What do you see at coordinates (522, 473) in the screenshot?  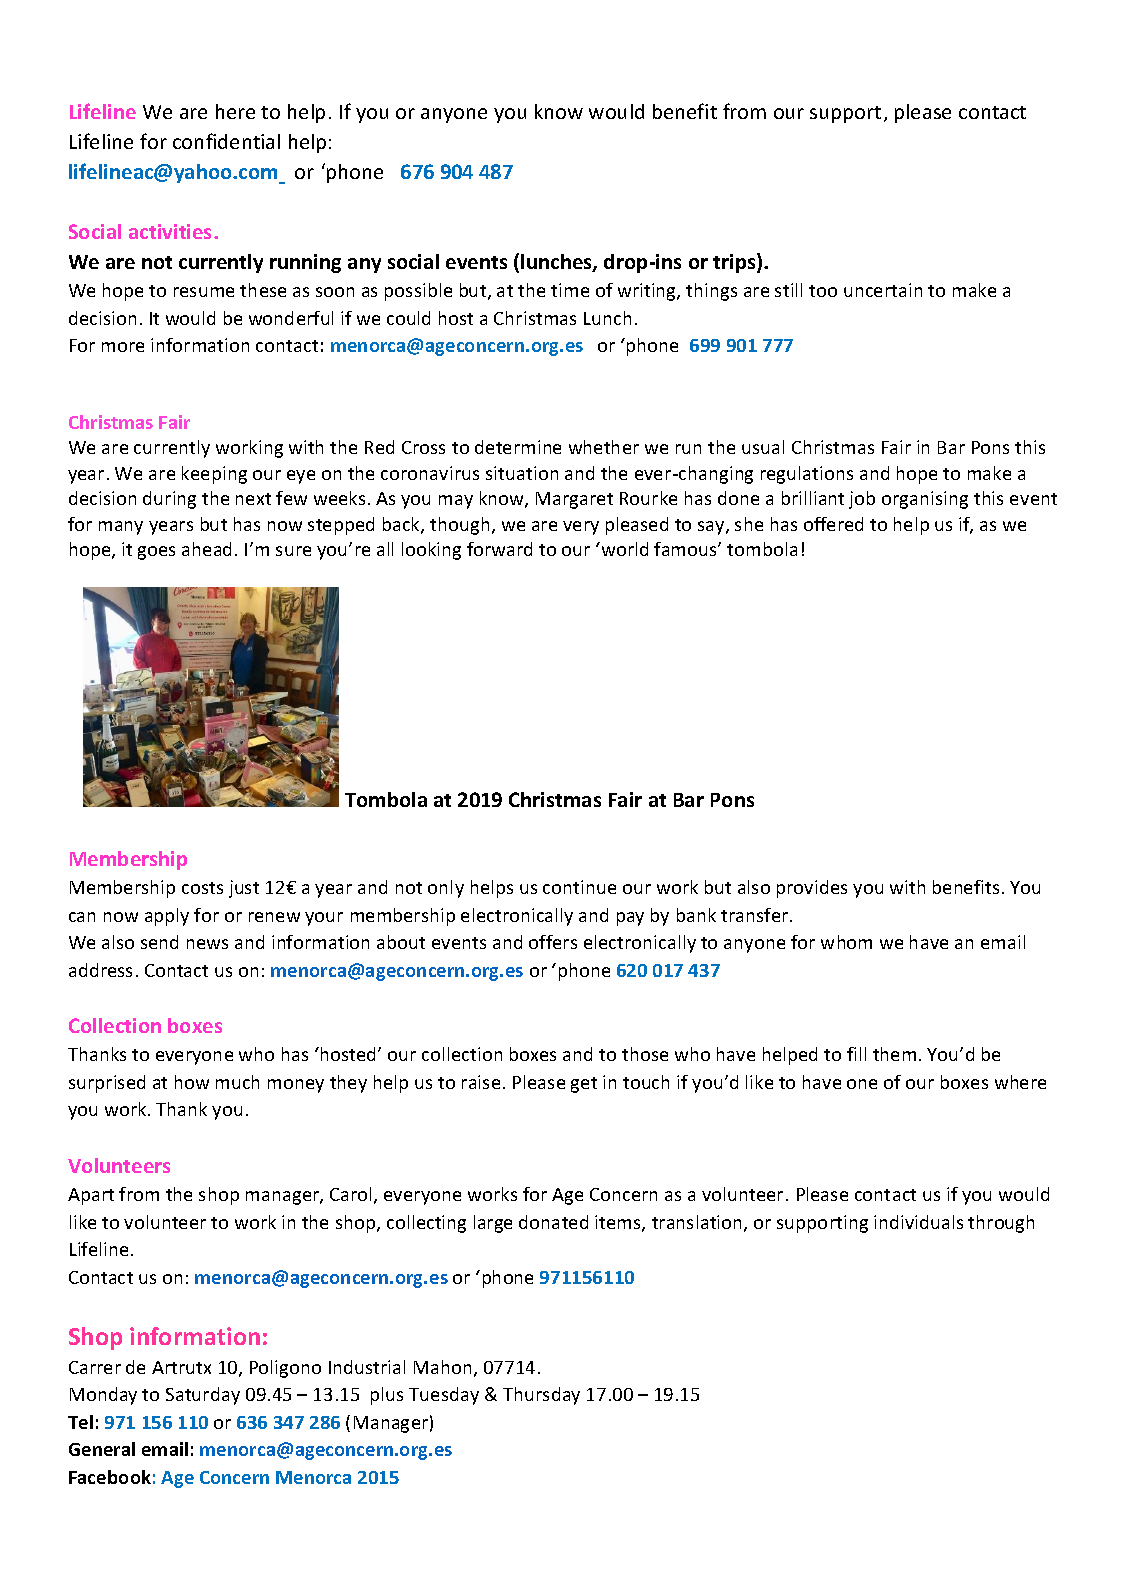 I see `situation` at bounding box center [522, 473].
